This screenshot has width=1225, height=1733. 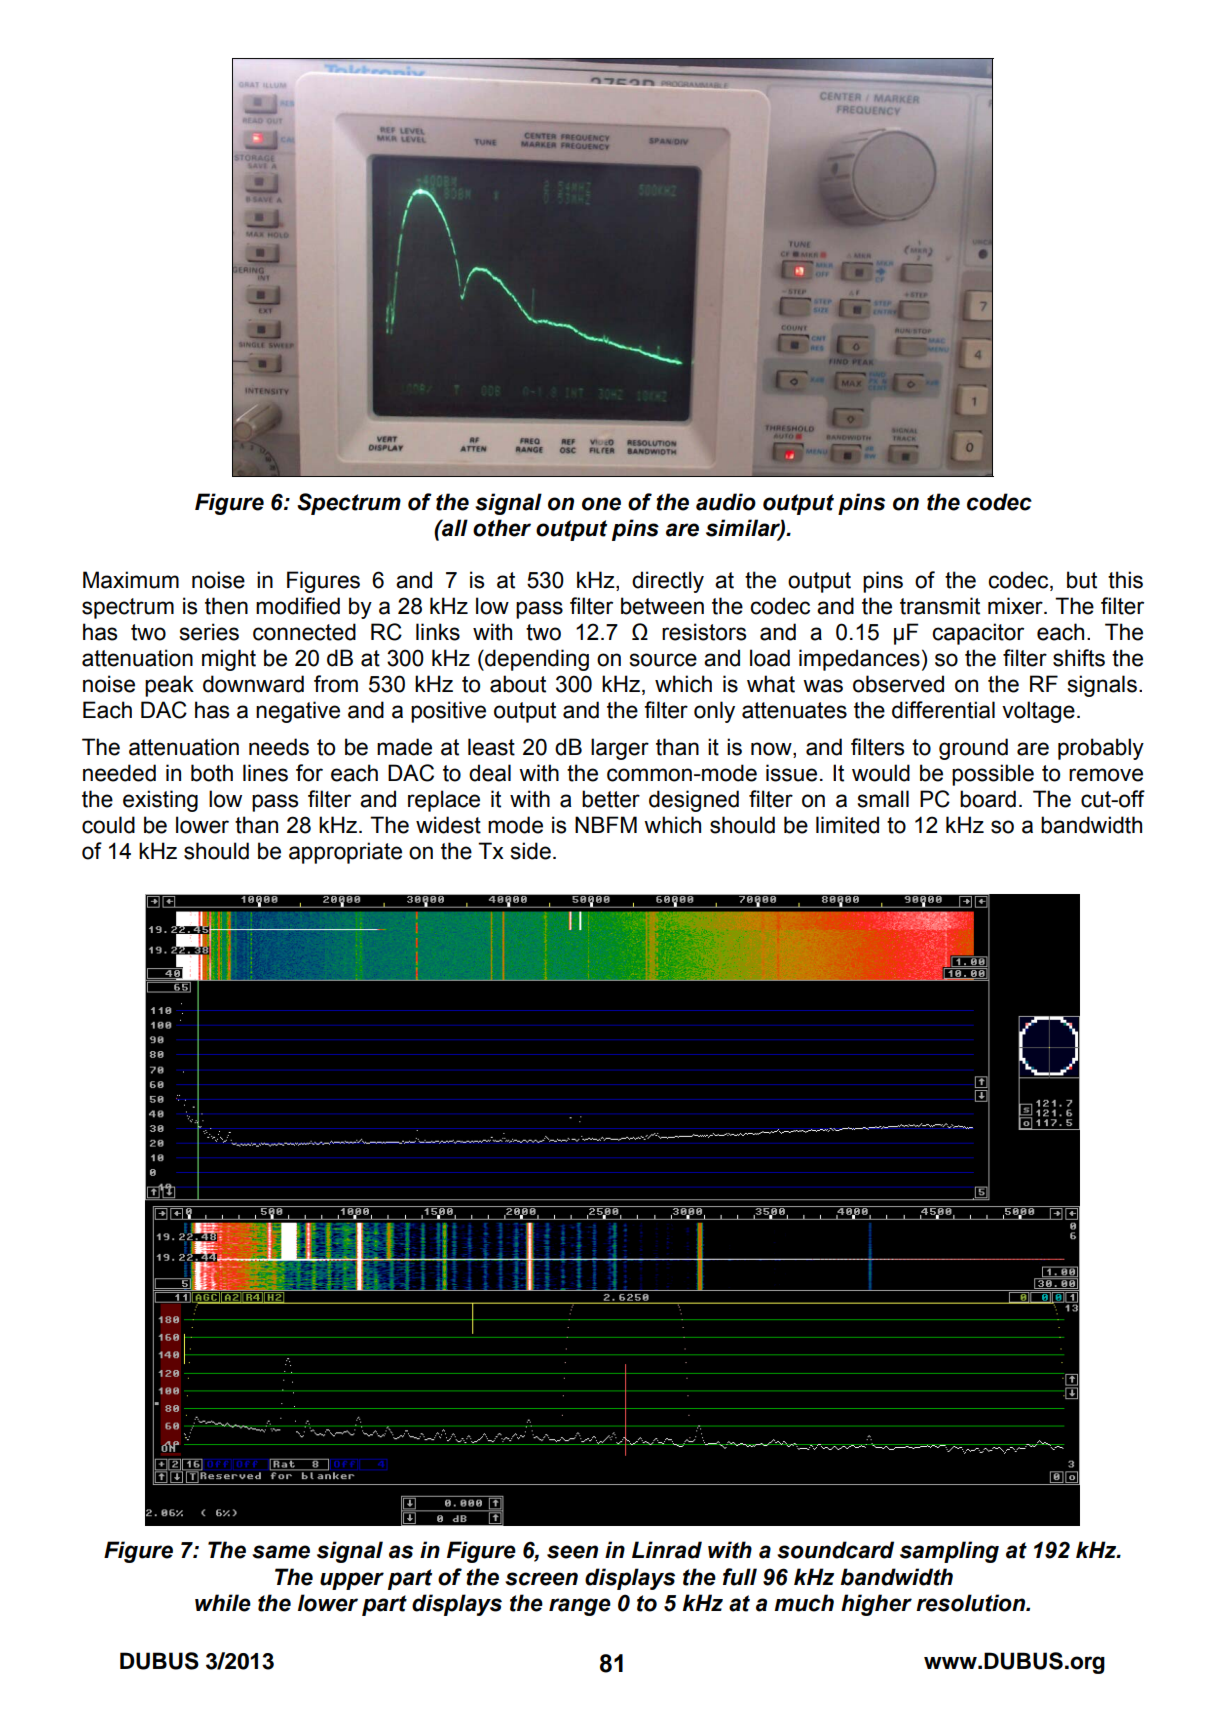 I want to click on Maximum, so click(x=131, y=580).
